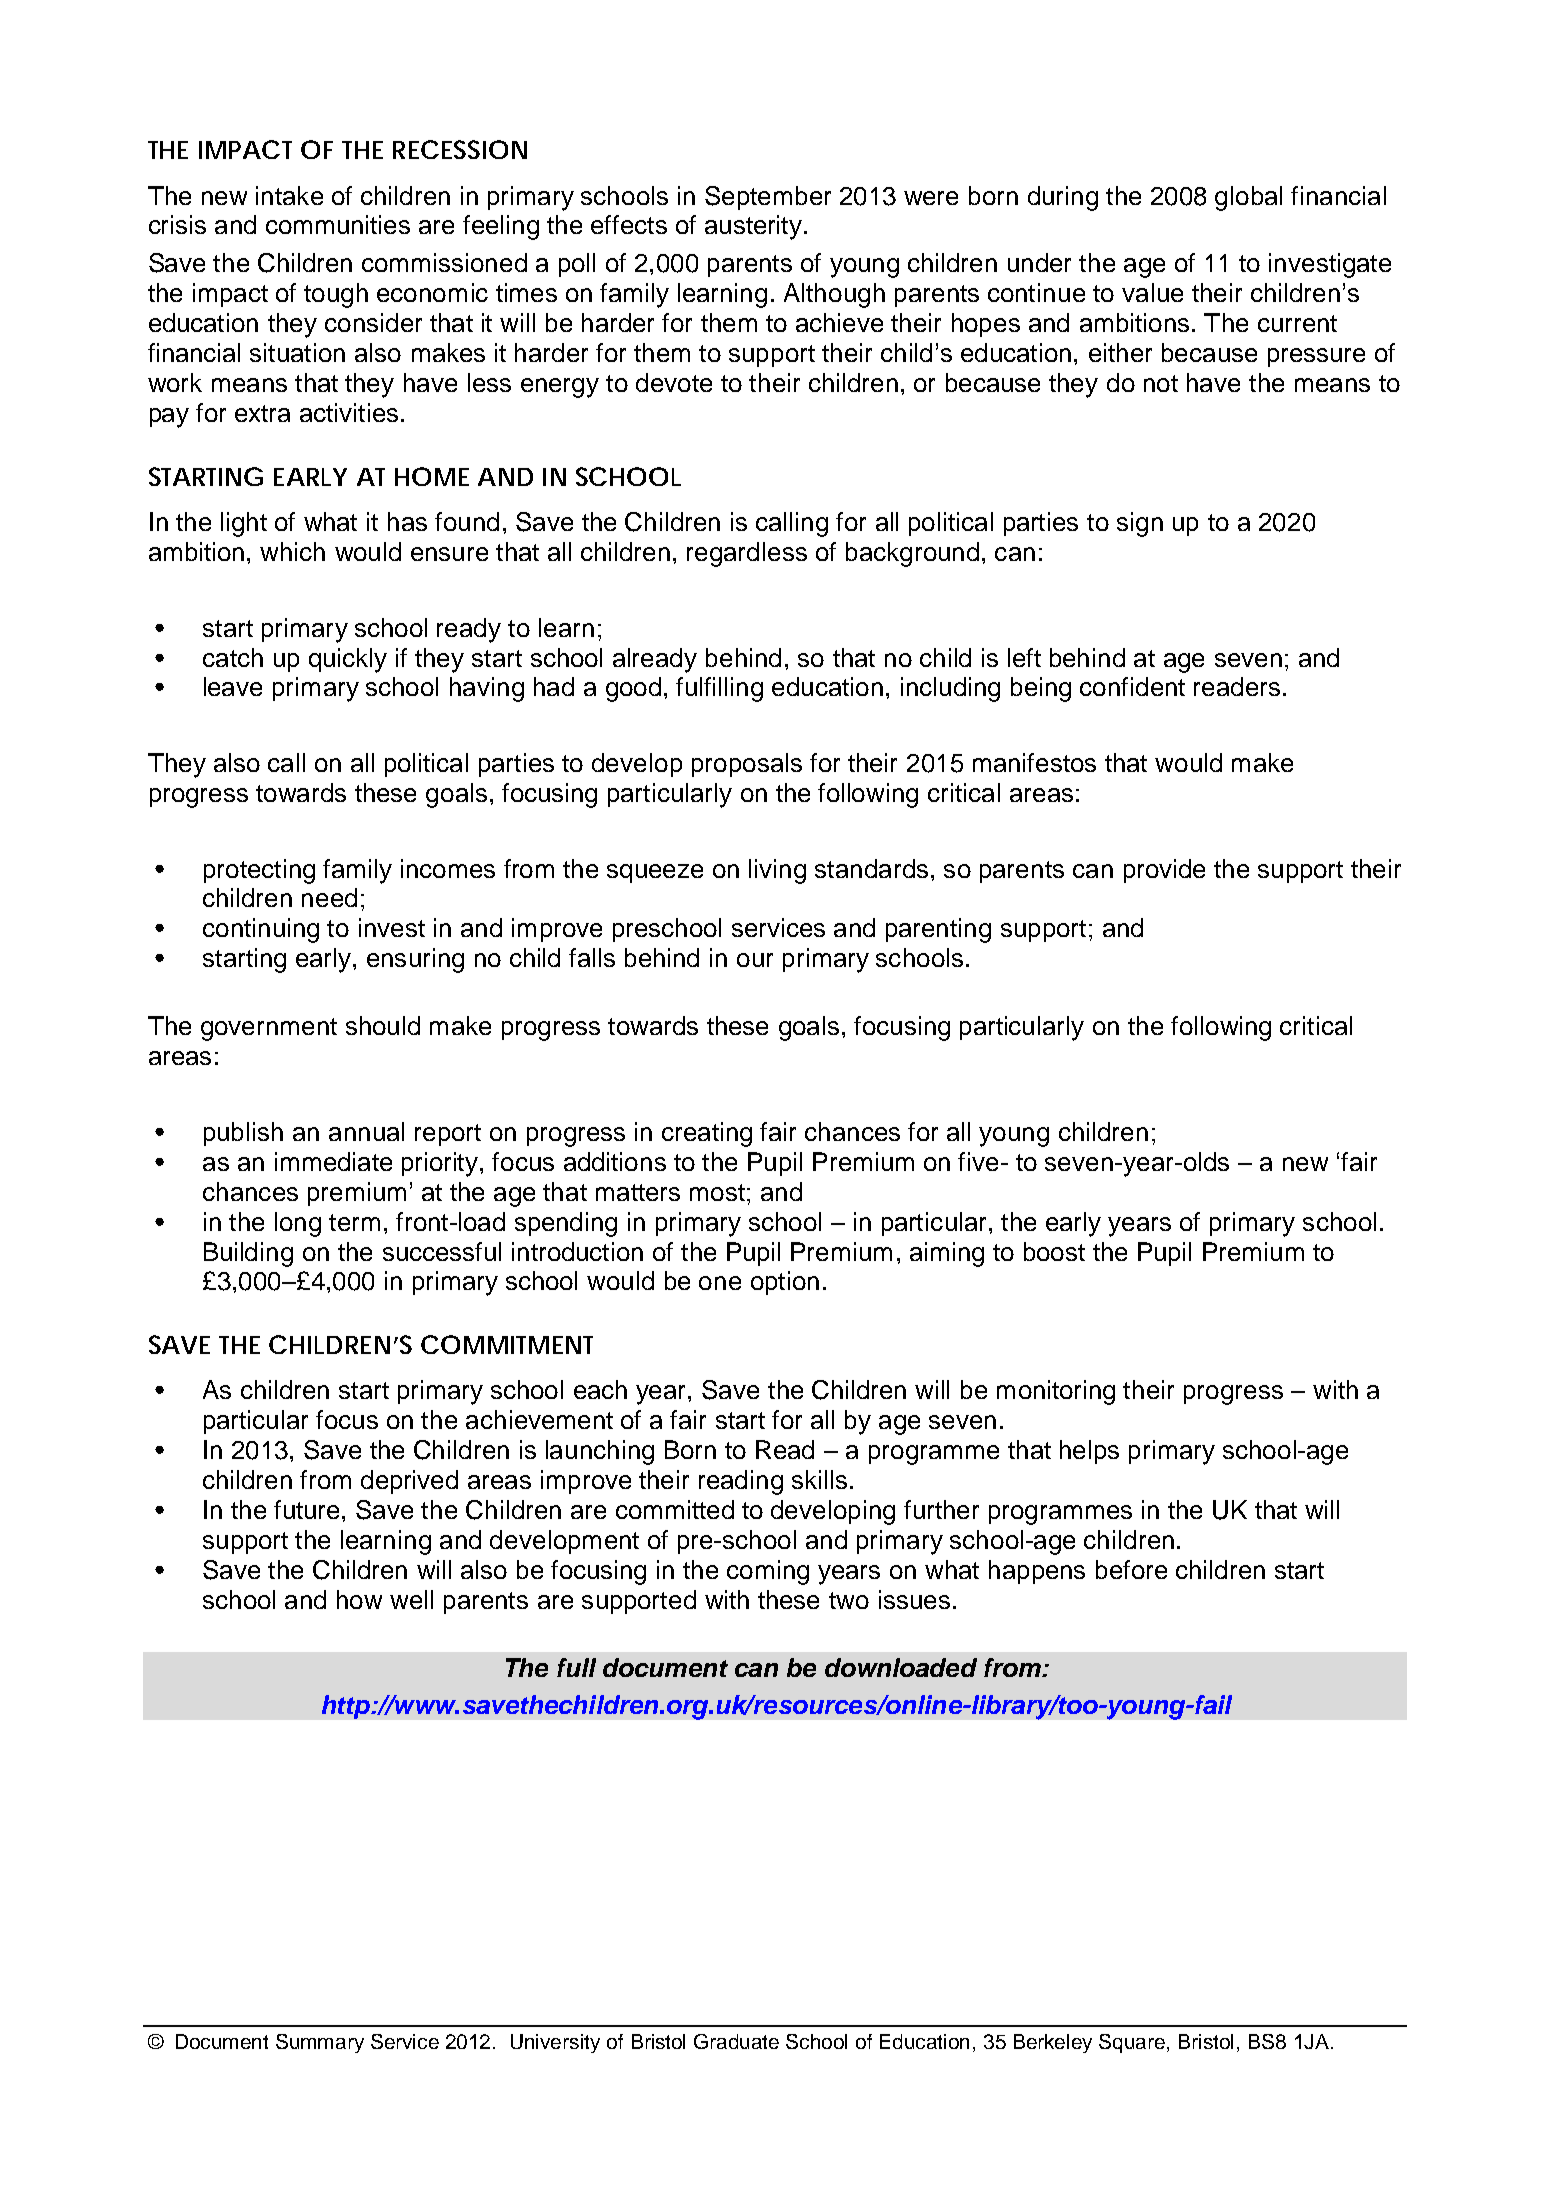  What do you see at coordinates (320, 2043) in the screenshot?
I see `Summary` at bounding box center [320, 2043].
